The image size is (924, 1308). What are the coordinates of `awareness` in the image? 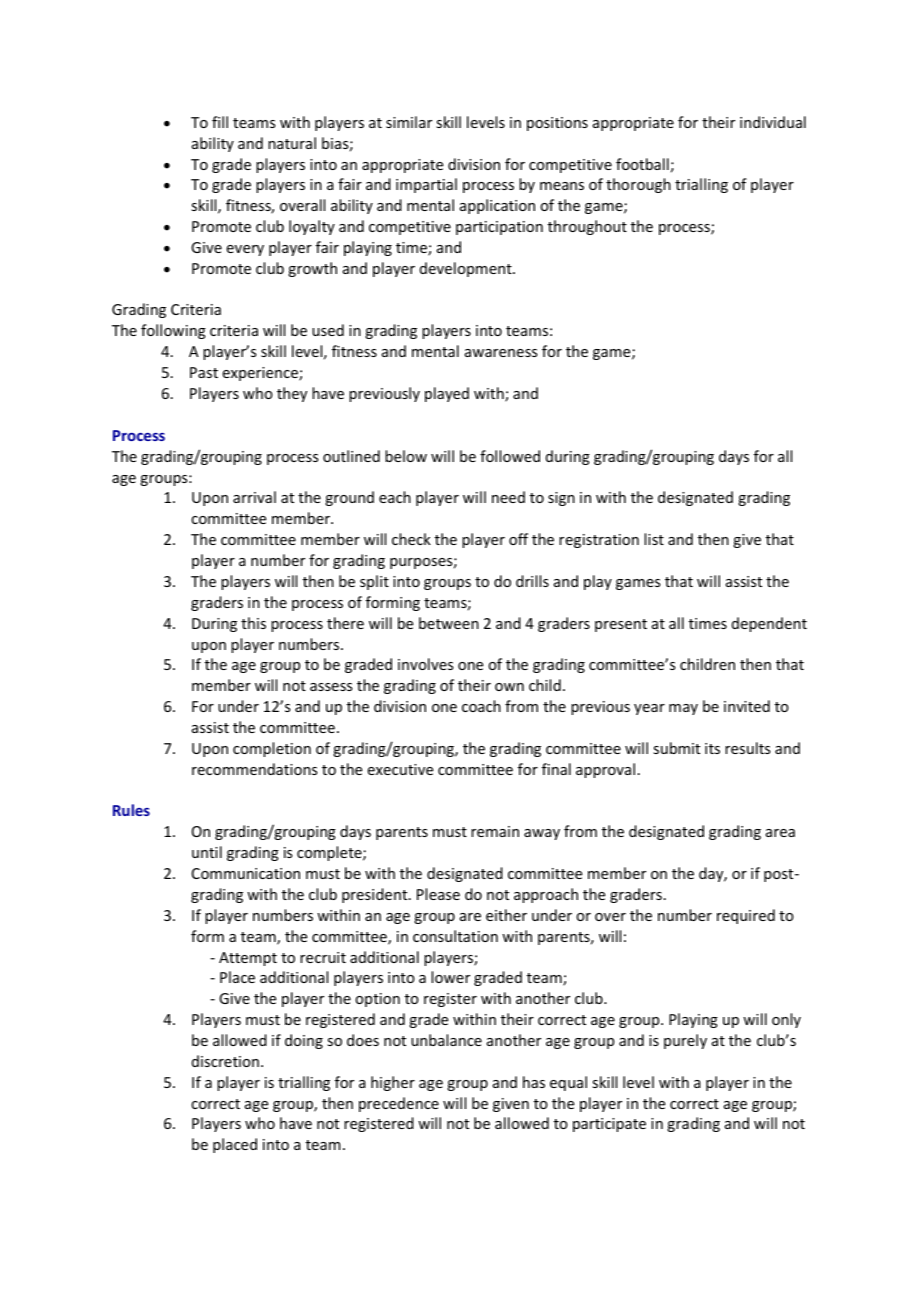 It's located at (501, 353).
